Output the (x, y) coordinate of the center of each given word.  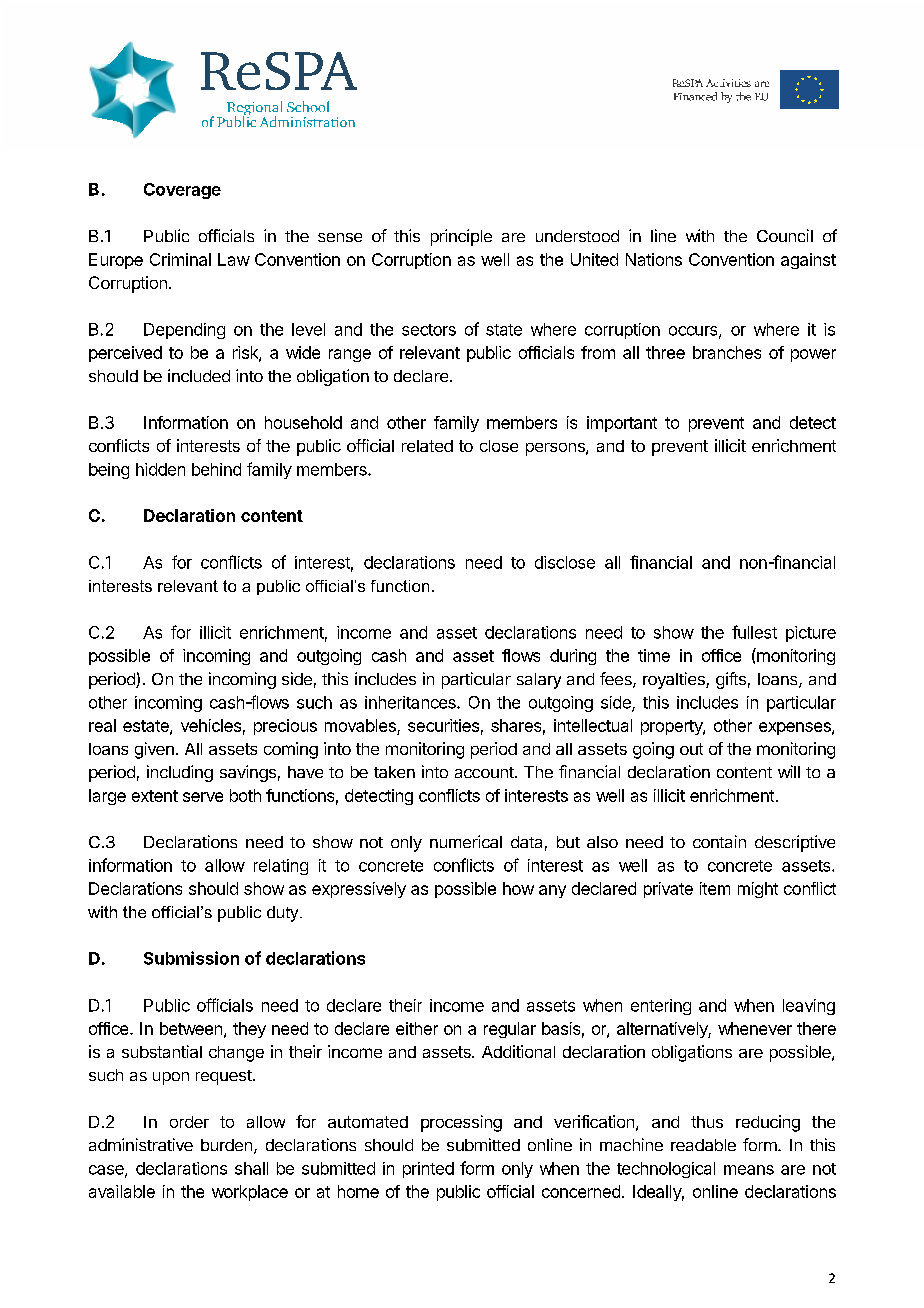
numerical (466, 841)
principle (461, 237)
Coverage (182, 191)
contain (719, 841)
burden (226, 1145)
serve (203, 797)
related (427, 446)
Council (785, 235)
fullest (754, 632)
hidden (160, 469)
